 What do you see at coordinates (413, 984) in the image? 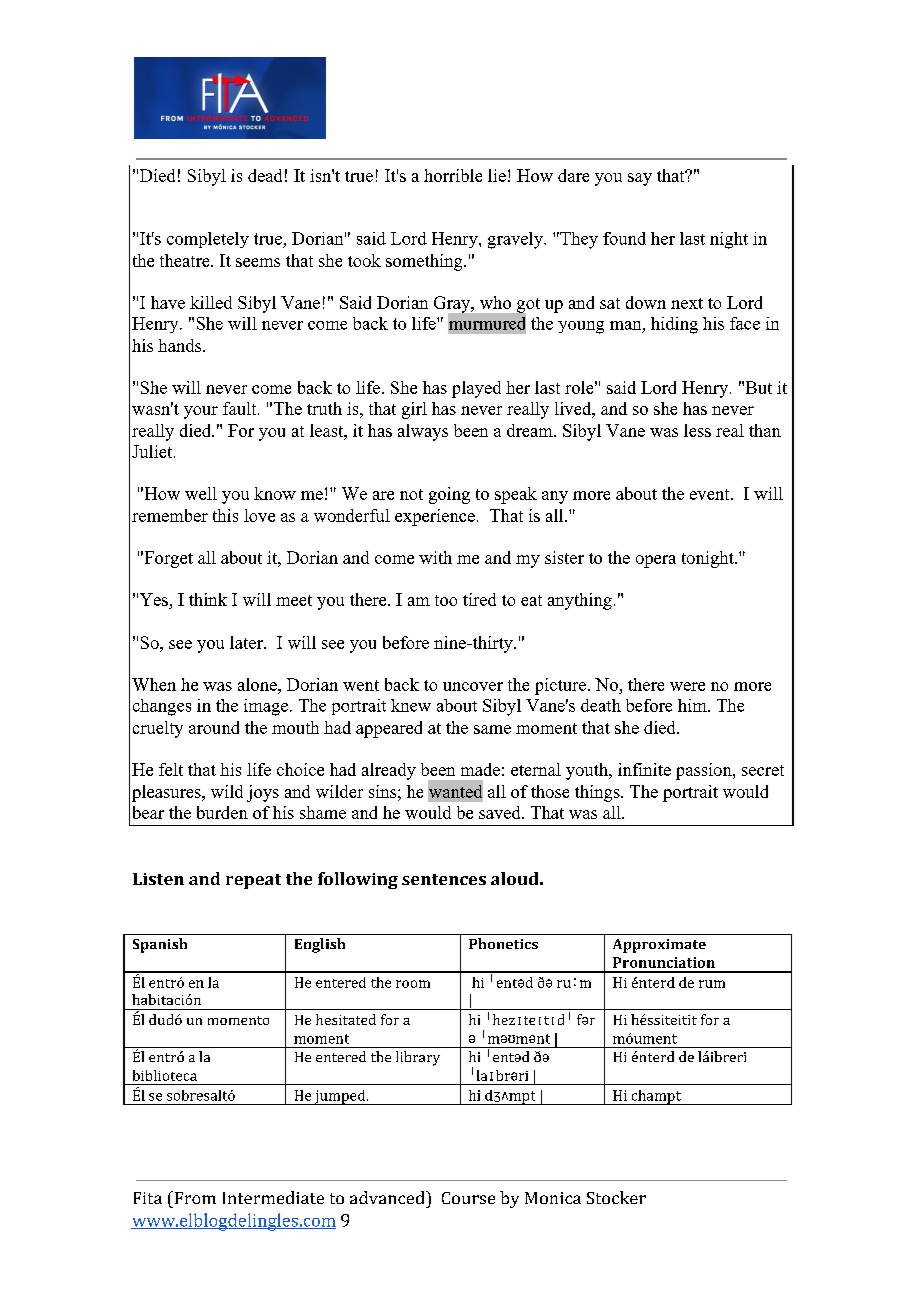
I see `room` at bounding box center [413, 984].
